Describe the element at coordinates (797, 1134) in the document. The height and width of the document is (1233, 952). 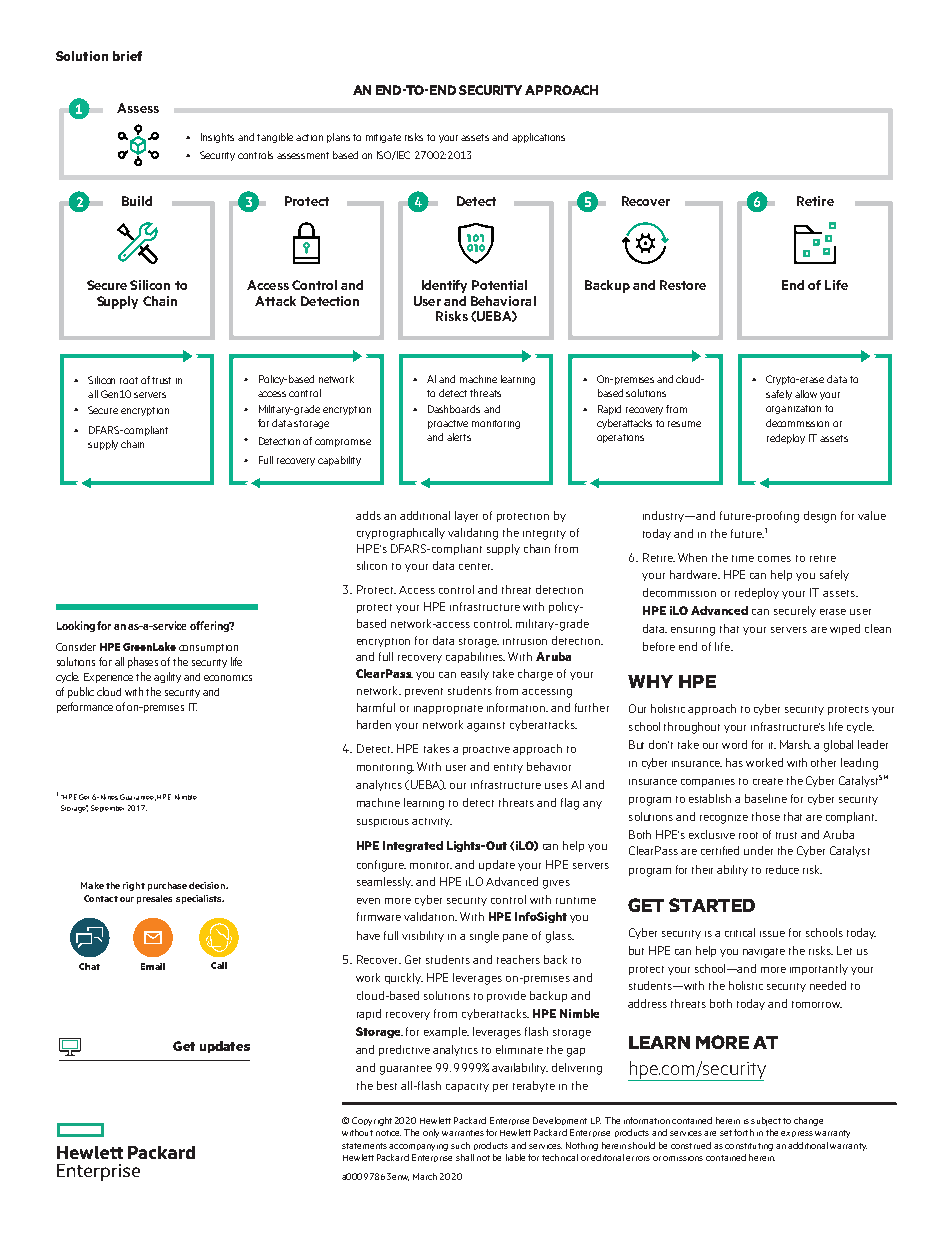
I see `express` at that location.
